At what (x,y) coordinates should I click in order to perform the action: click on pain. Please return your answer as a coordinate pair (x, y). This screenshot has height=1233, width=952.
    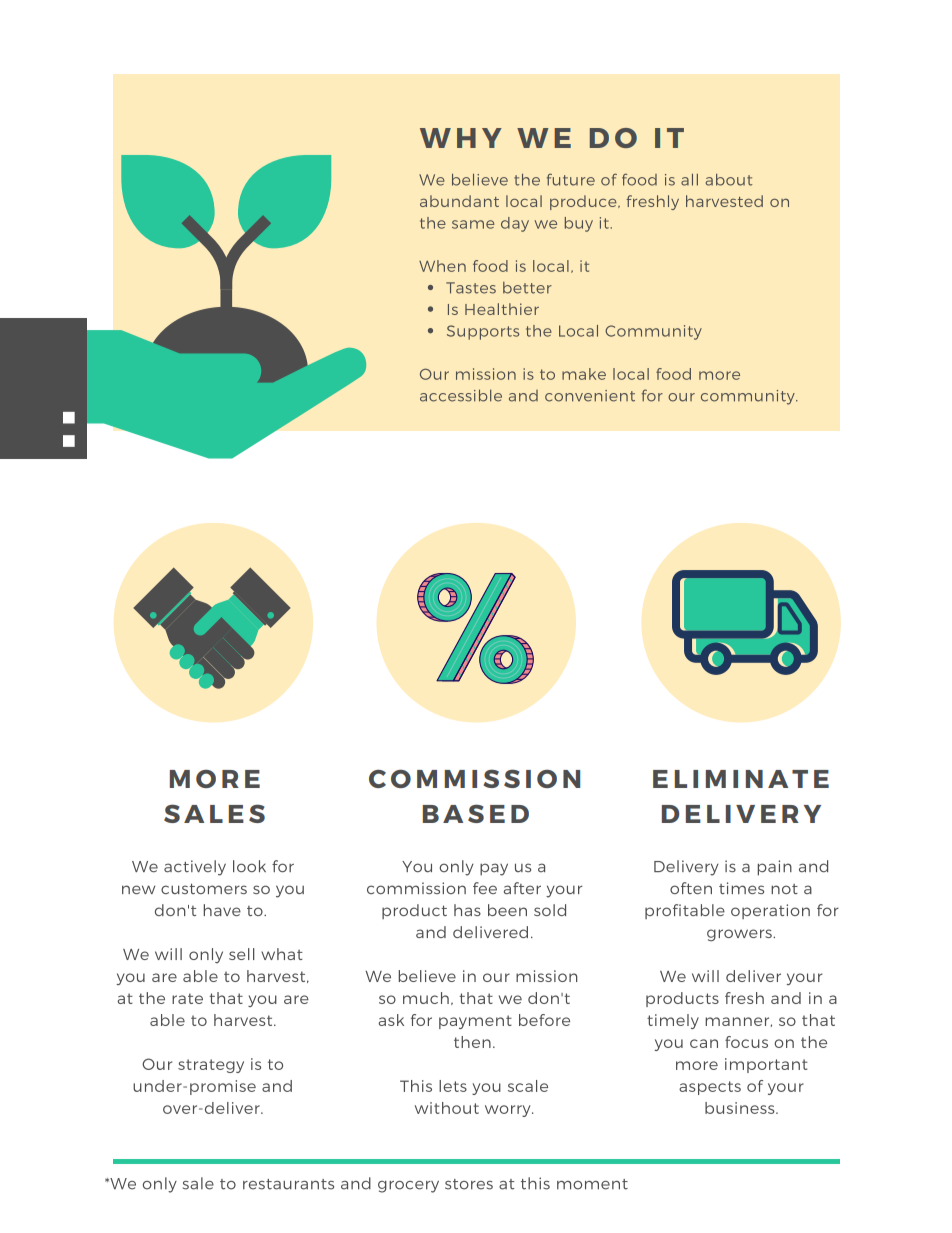
    Looking at the image, I should click on (775, 868).
